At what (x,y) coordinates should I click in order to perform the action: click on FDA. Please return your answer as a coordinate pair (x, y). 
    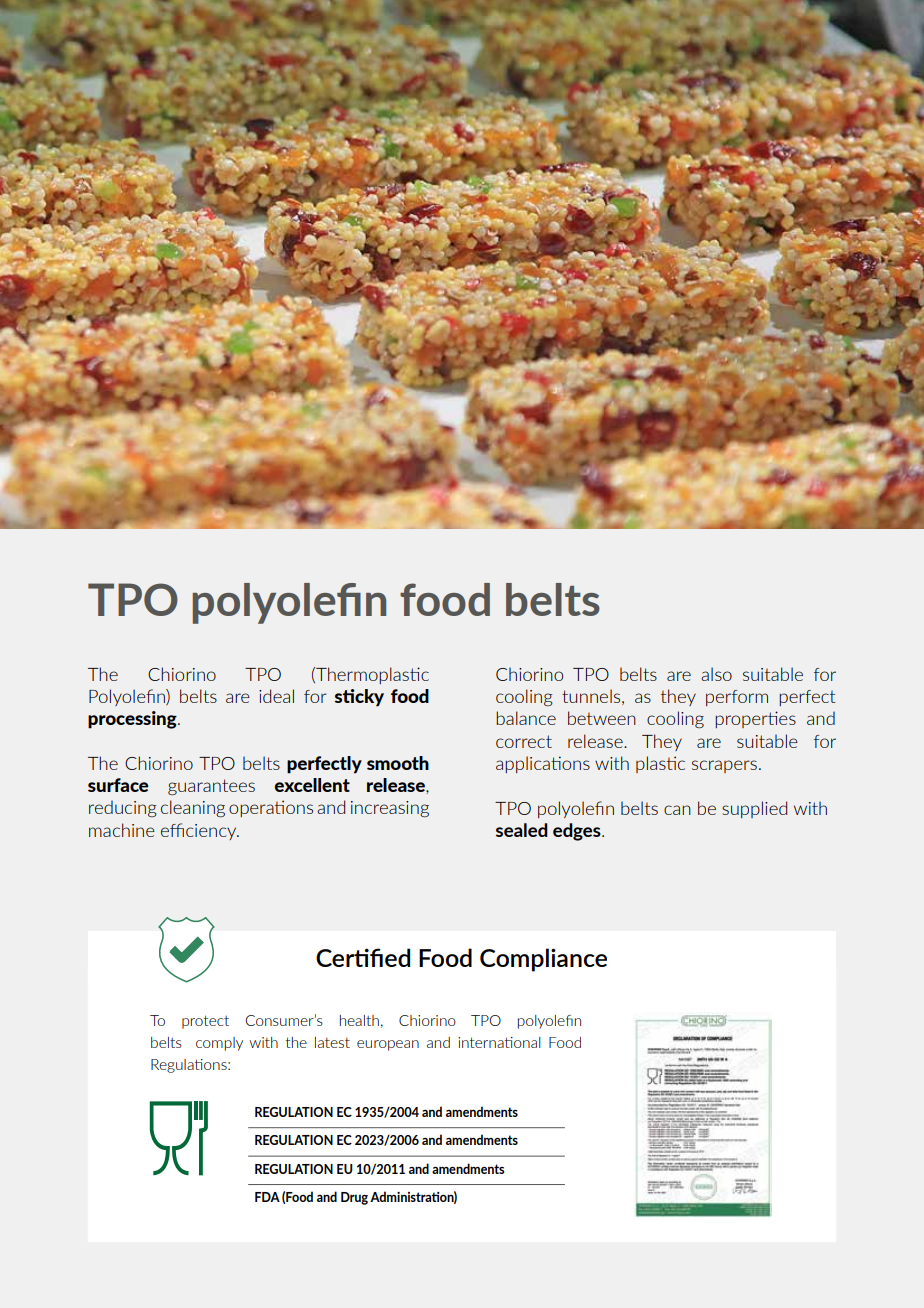
    Looking at the image, I should click on (267, 1197).
